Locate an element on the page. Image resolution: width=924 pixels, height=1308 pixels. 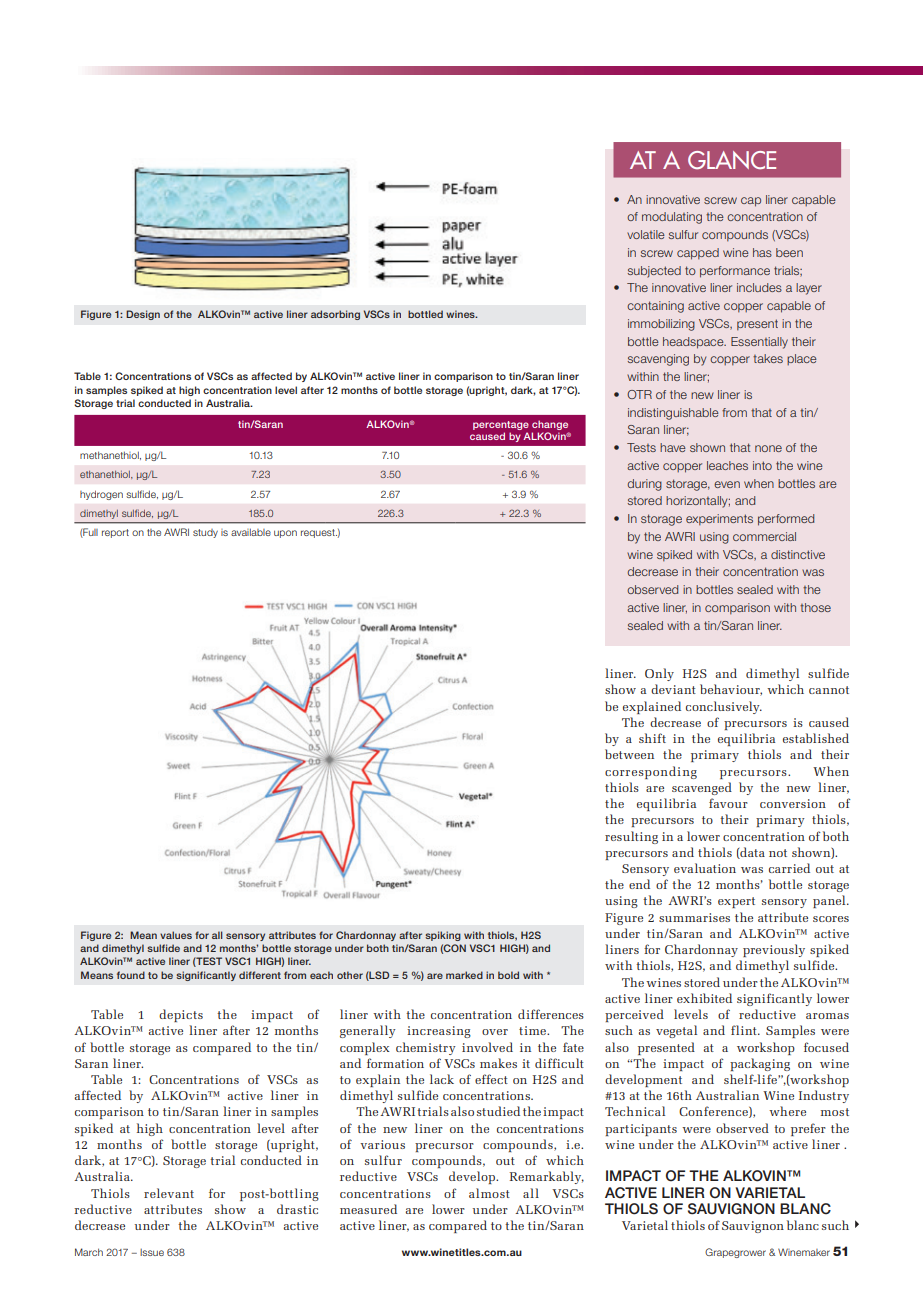
expert is located at coordinates (736, 902).
